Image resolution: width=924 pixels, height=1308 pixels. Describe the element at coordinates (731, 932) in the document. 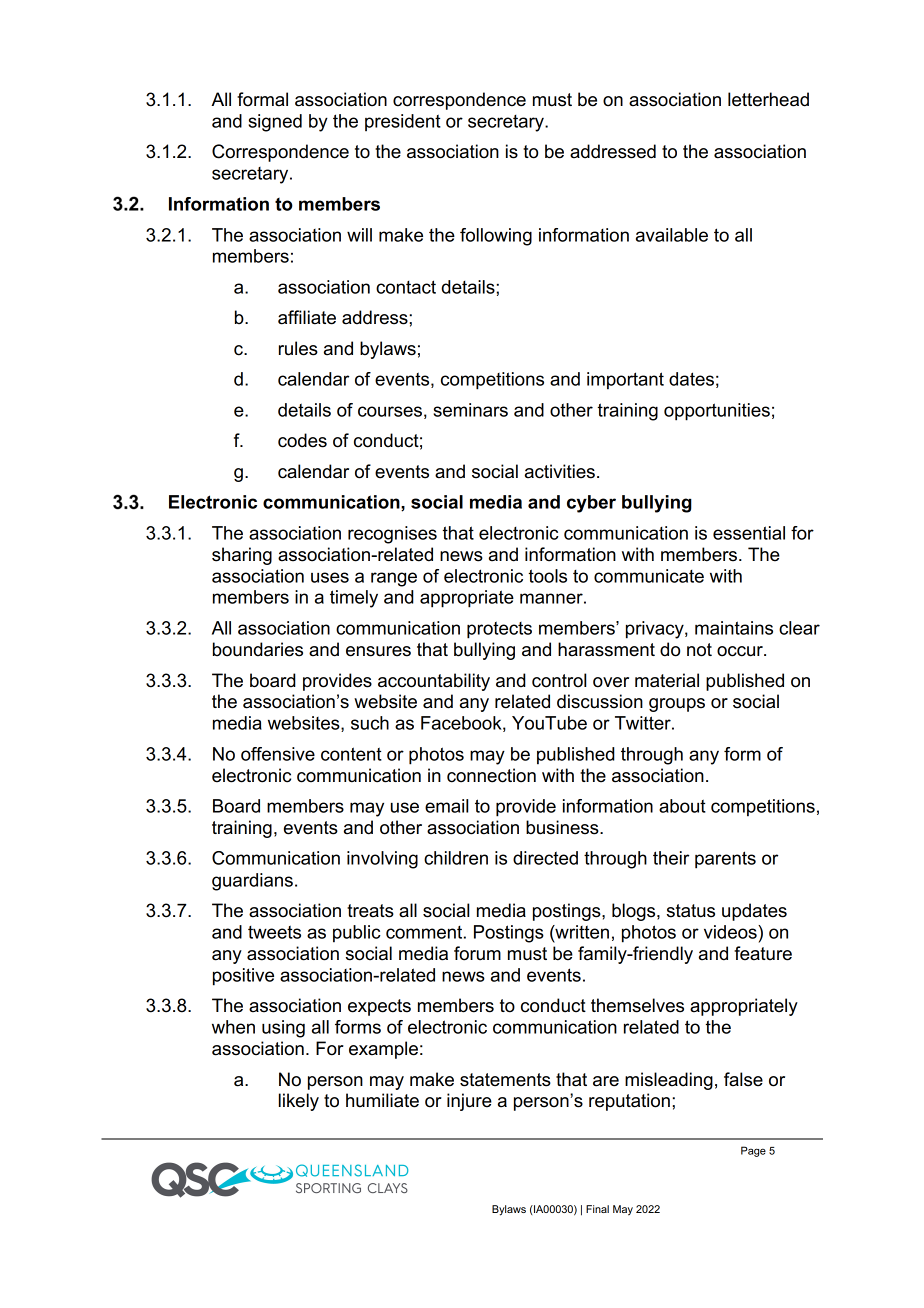

I see `videos` at that location.
